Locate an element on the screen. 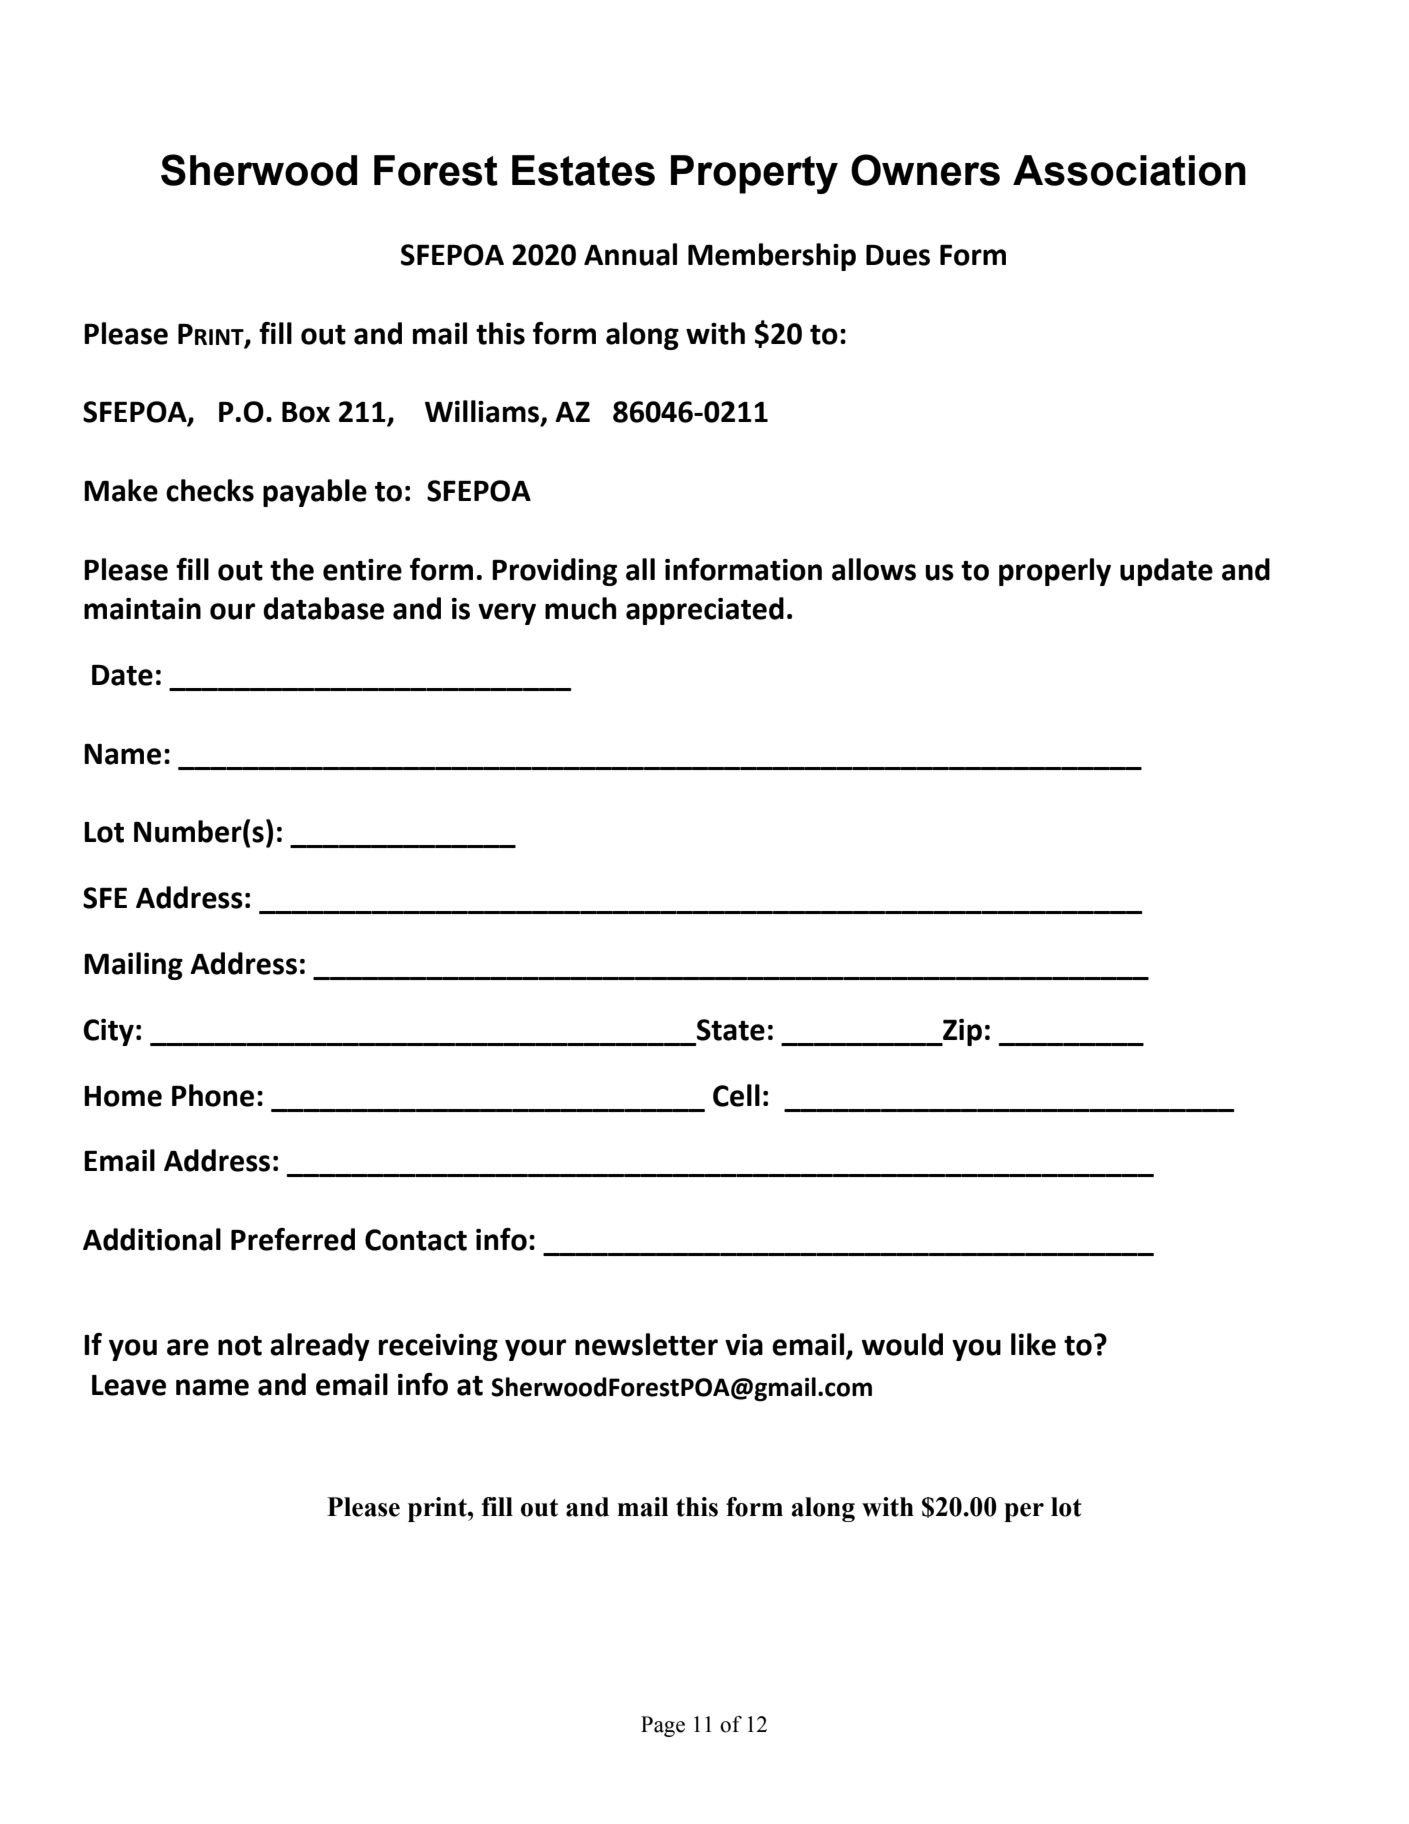 This screenshot has height=1824, width=1409. Page is located at coordinates (663, 1726).
